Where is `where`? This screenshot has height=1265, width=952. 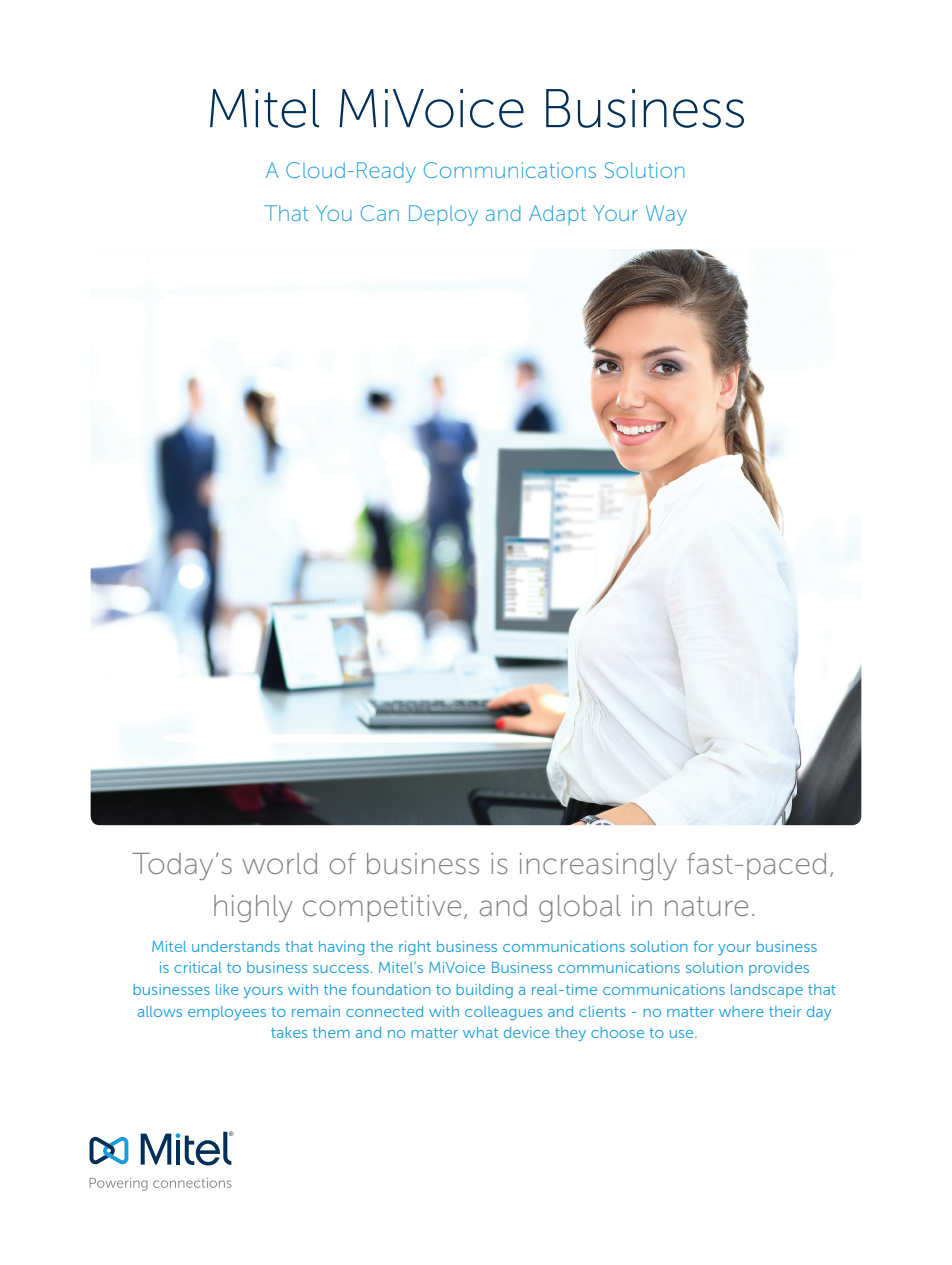
where is located at coordinates (741, 1011).
